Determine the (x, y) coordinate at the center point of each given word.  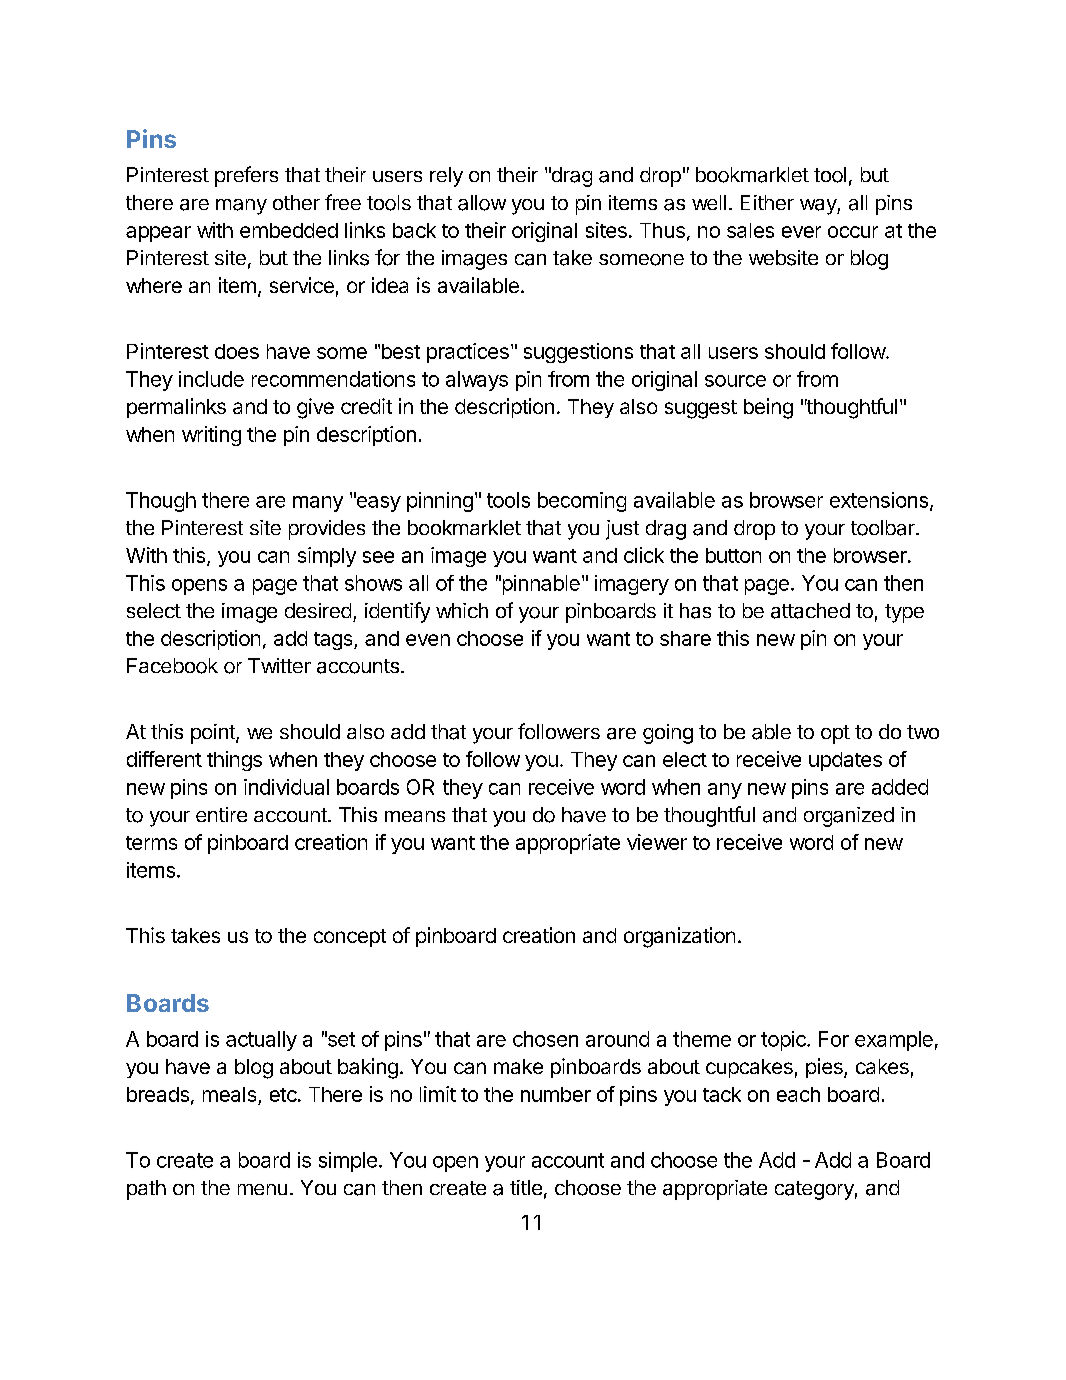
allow (482, 203)
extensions (879, 500)
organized (849, 817)
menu (262, 1189)
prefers (246, 176)
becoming (582, 502)
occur (853, 232)
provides (327, 530)
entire (221, 814)
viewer (657, 842)
